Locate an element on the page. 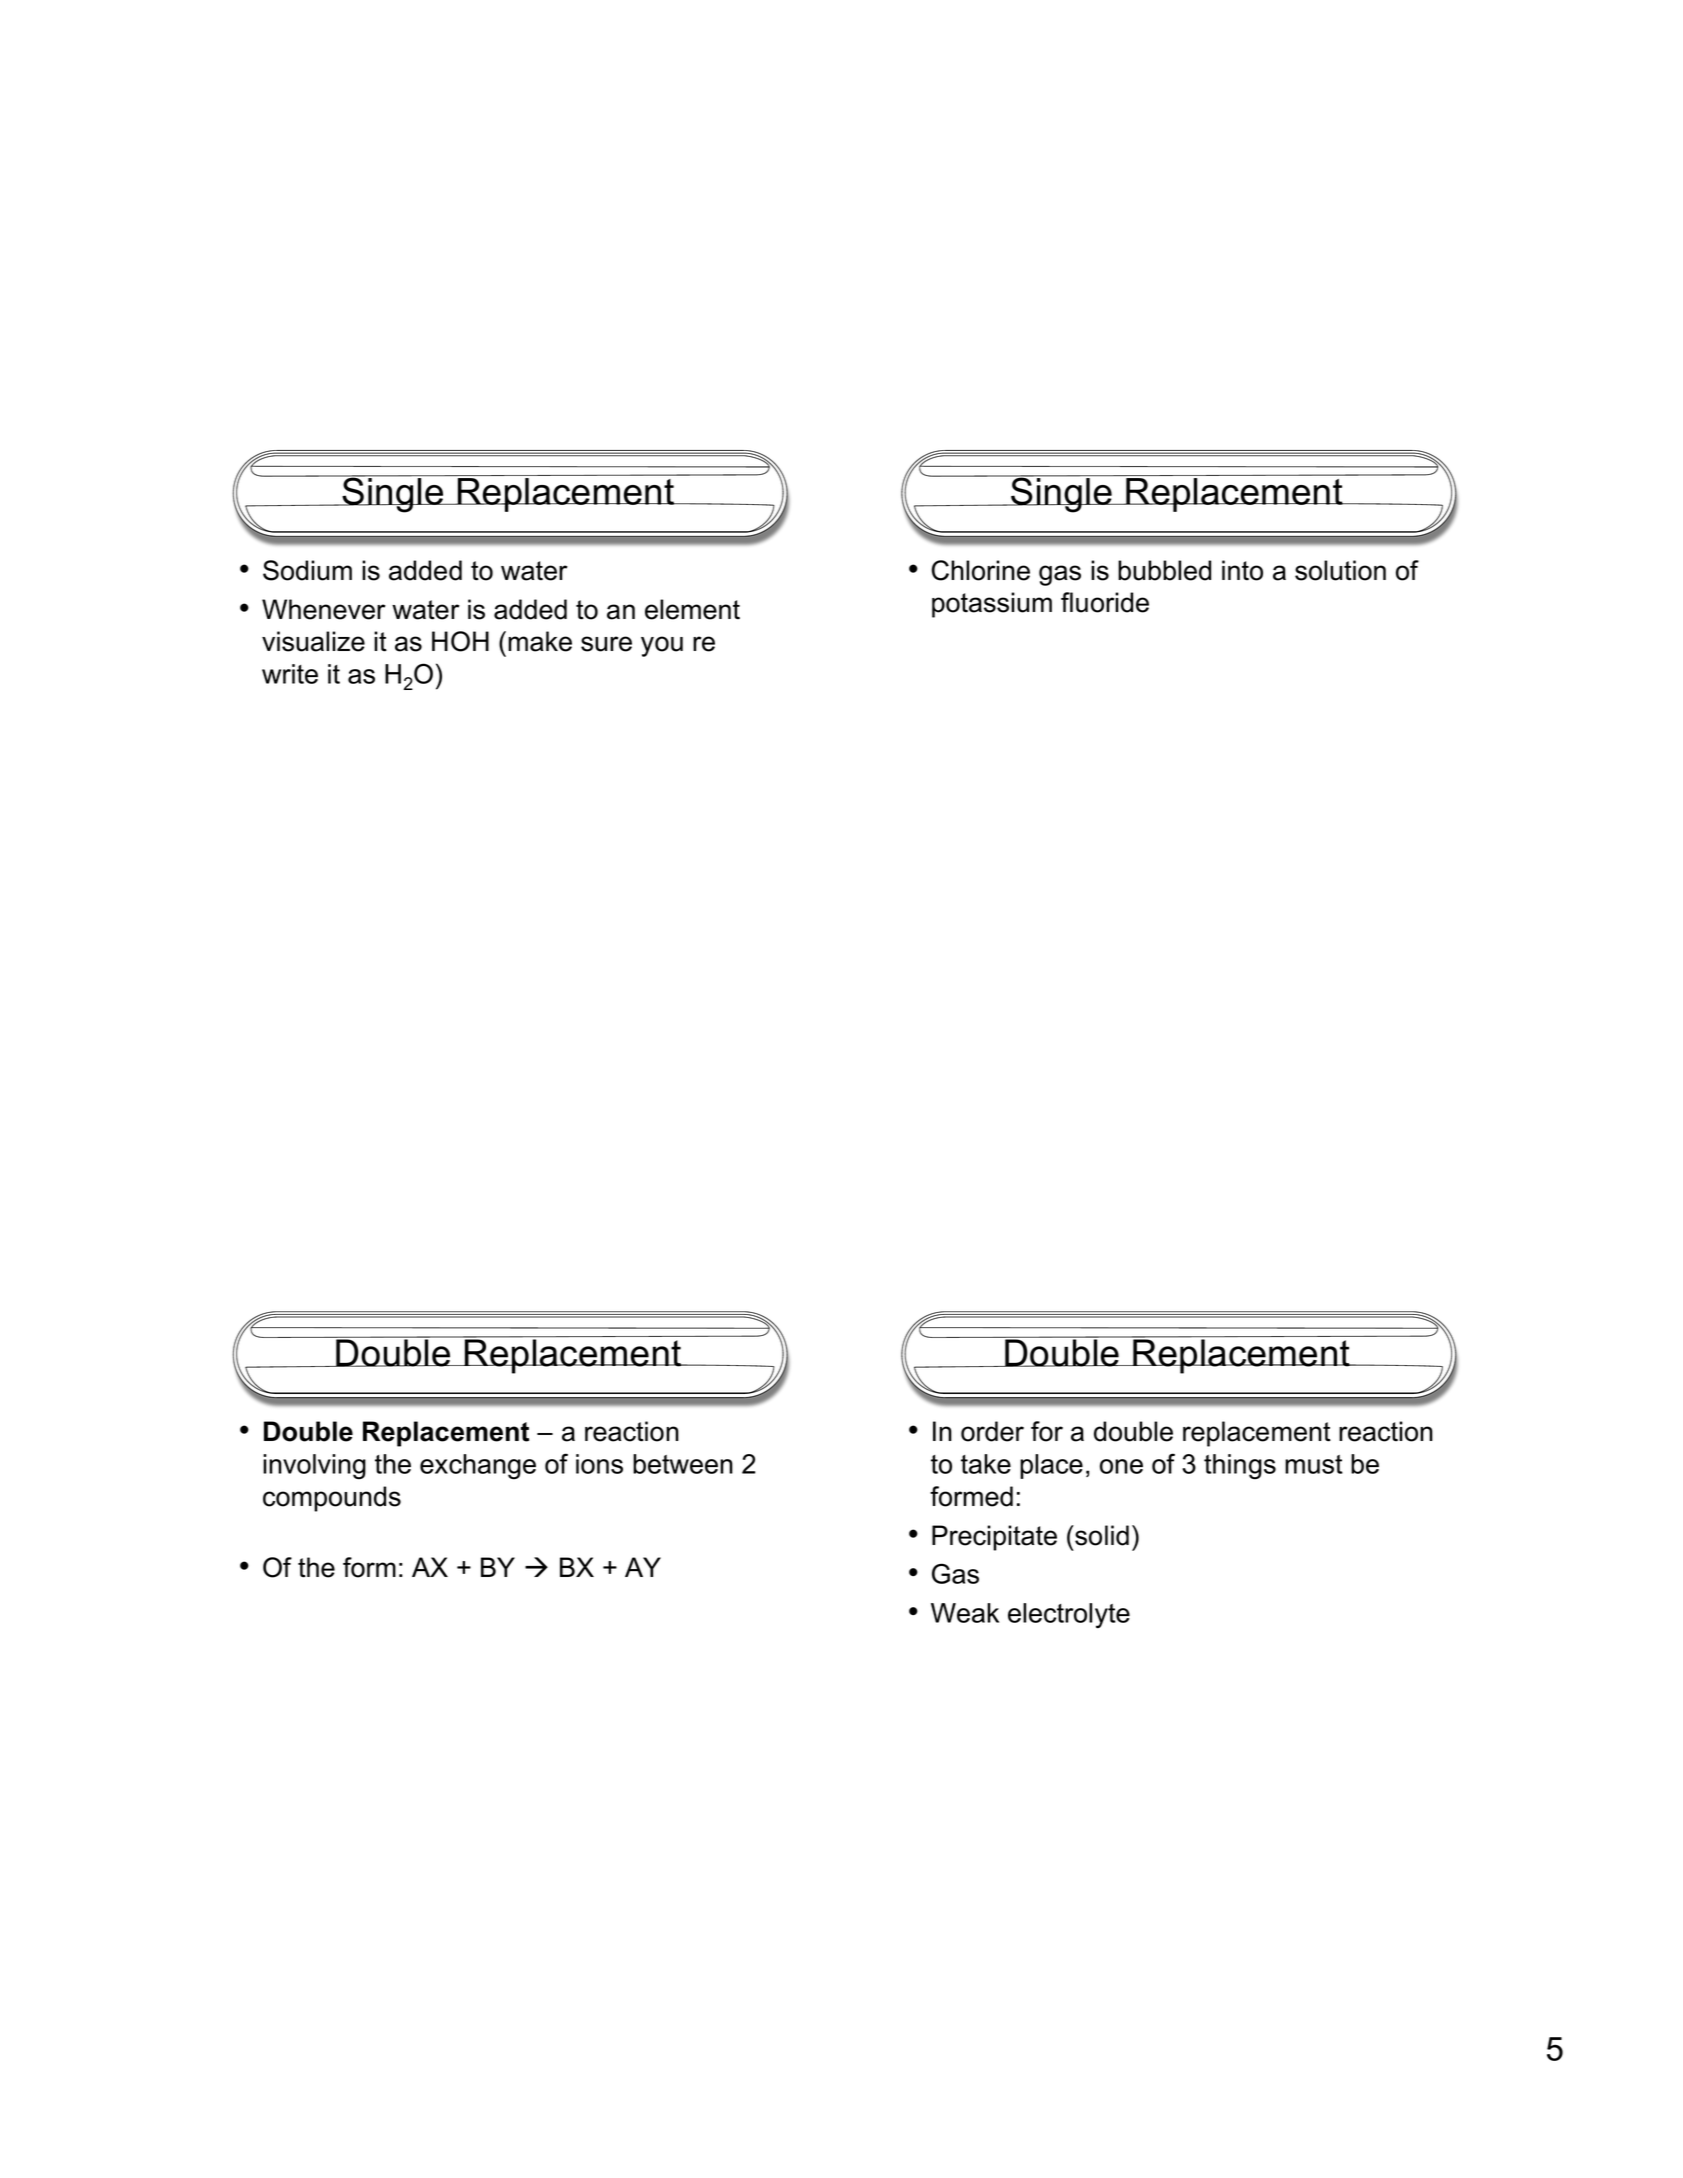 This page has height=2178, width=1683. visualize is located at coordinates (313, 641).
